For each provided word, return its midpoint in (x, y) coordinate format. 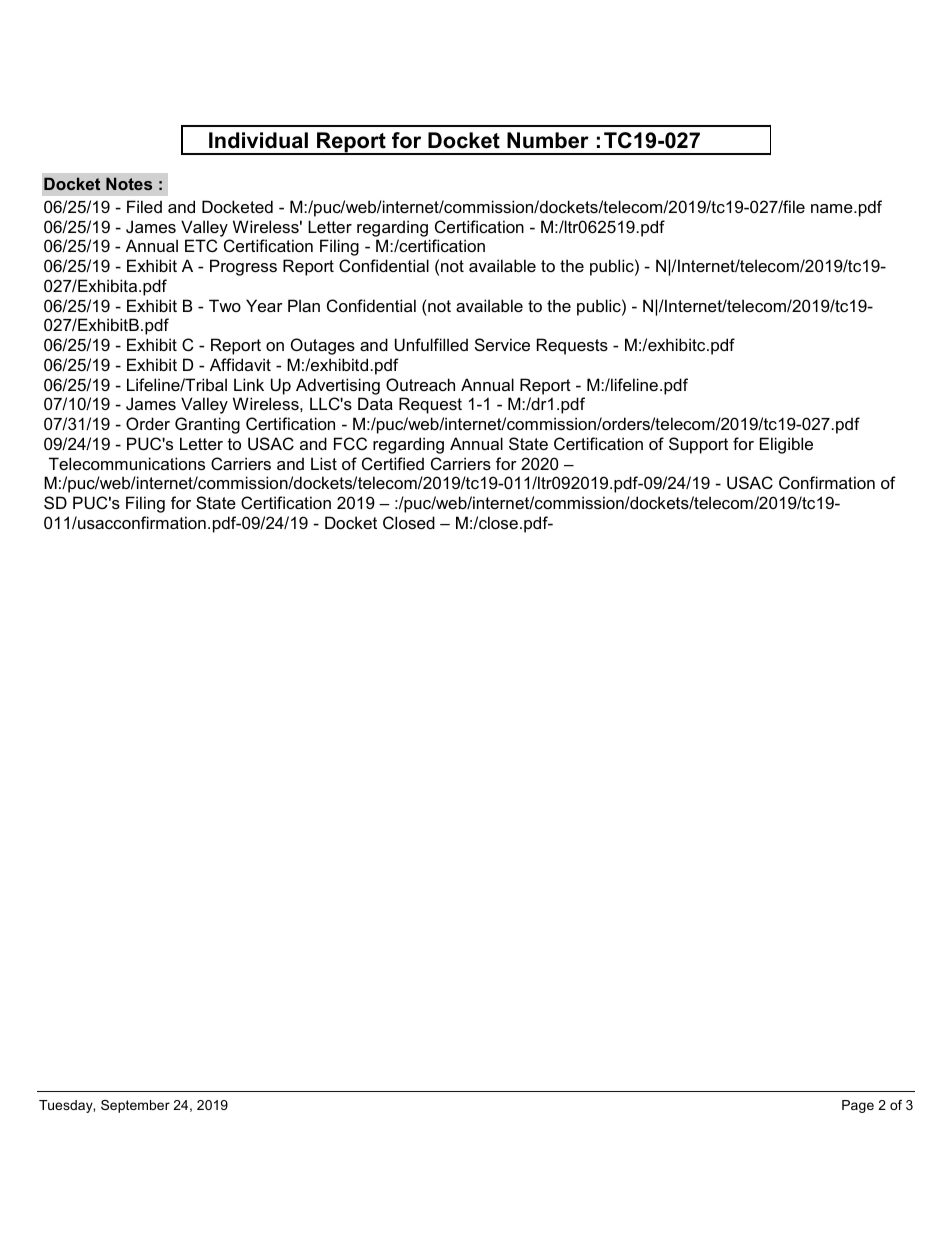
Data (375, 403)
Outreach (420, 384)
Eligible (786, 445)
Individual (258, 140)
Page (858, 1106)
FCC (350, 443)
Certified (393, 463)
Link (249, 384)
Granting (207, 425)
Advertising (338, 386)
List (324, 463)
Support (698, 445)
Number (548, 140)
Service (502, 344)
